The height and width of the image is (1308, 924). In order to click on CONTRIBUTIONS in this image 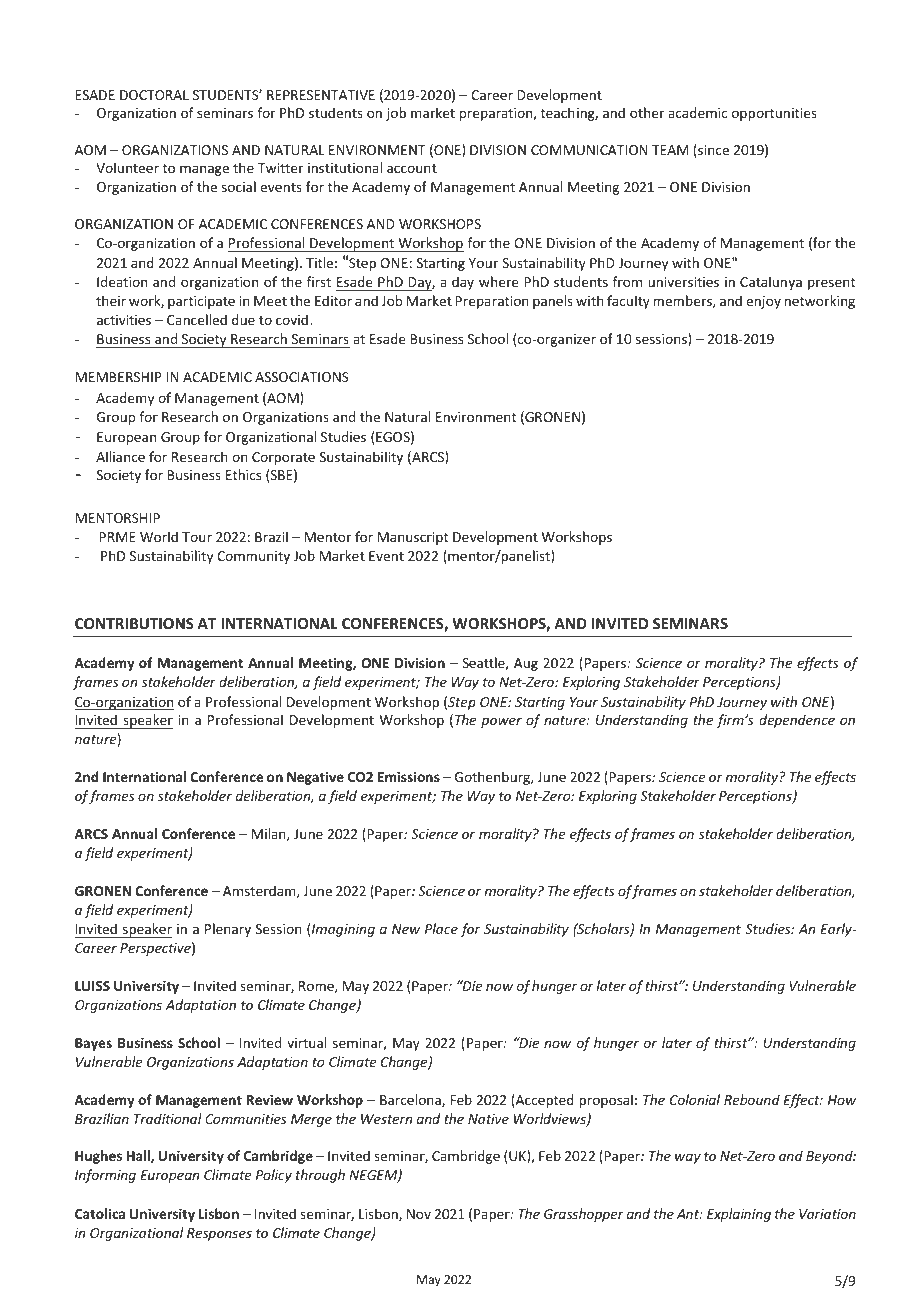, I will do `click(134, 623)`.
